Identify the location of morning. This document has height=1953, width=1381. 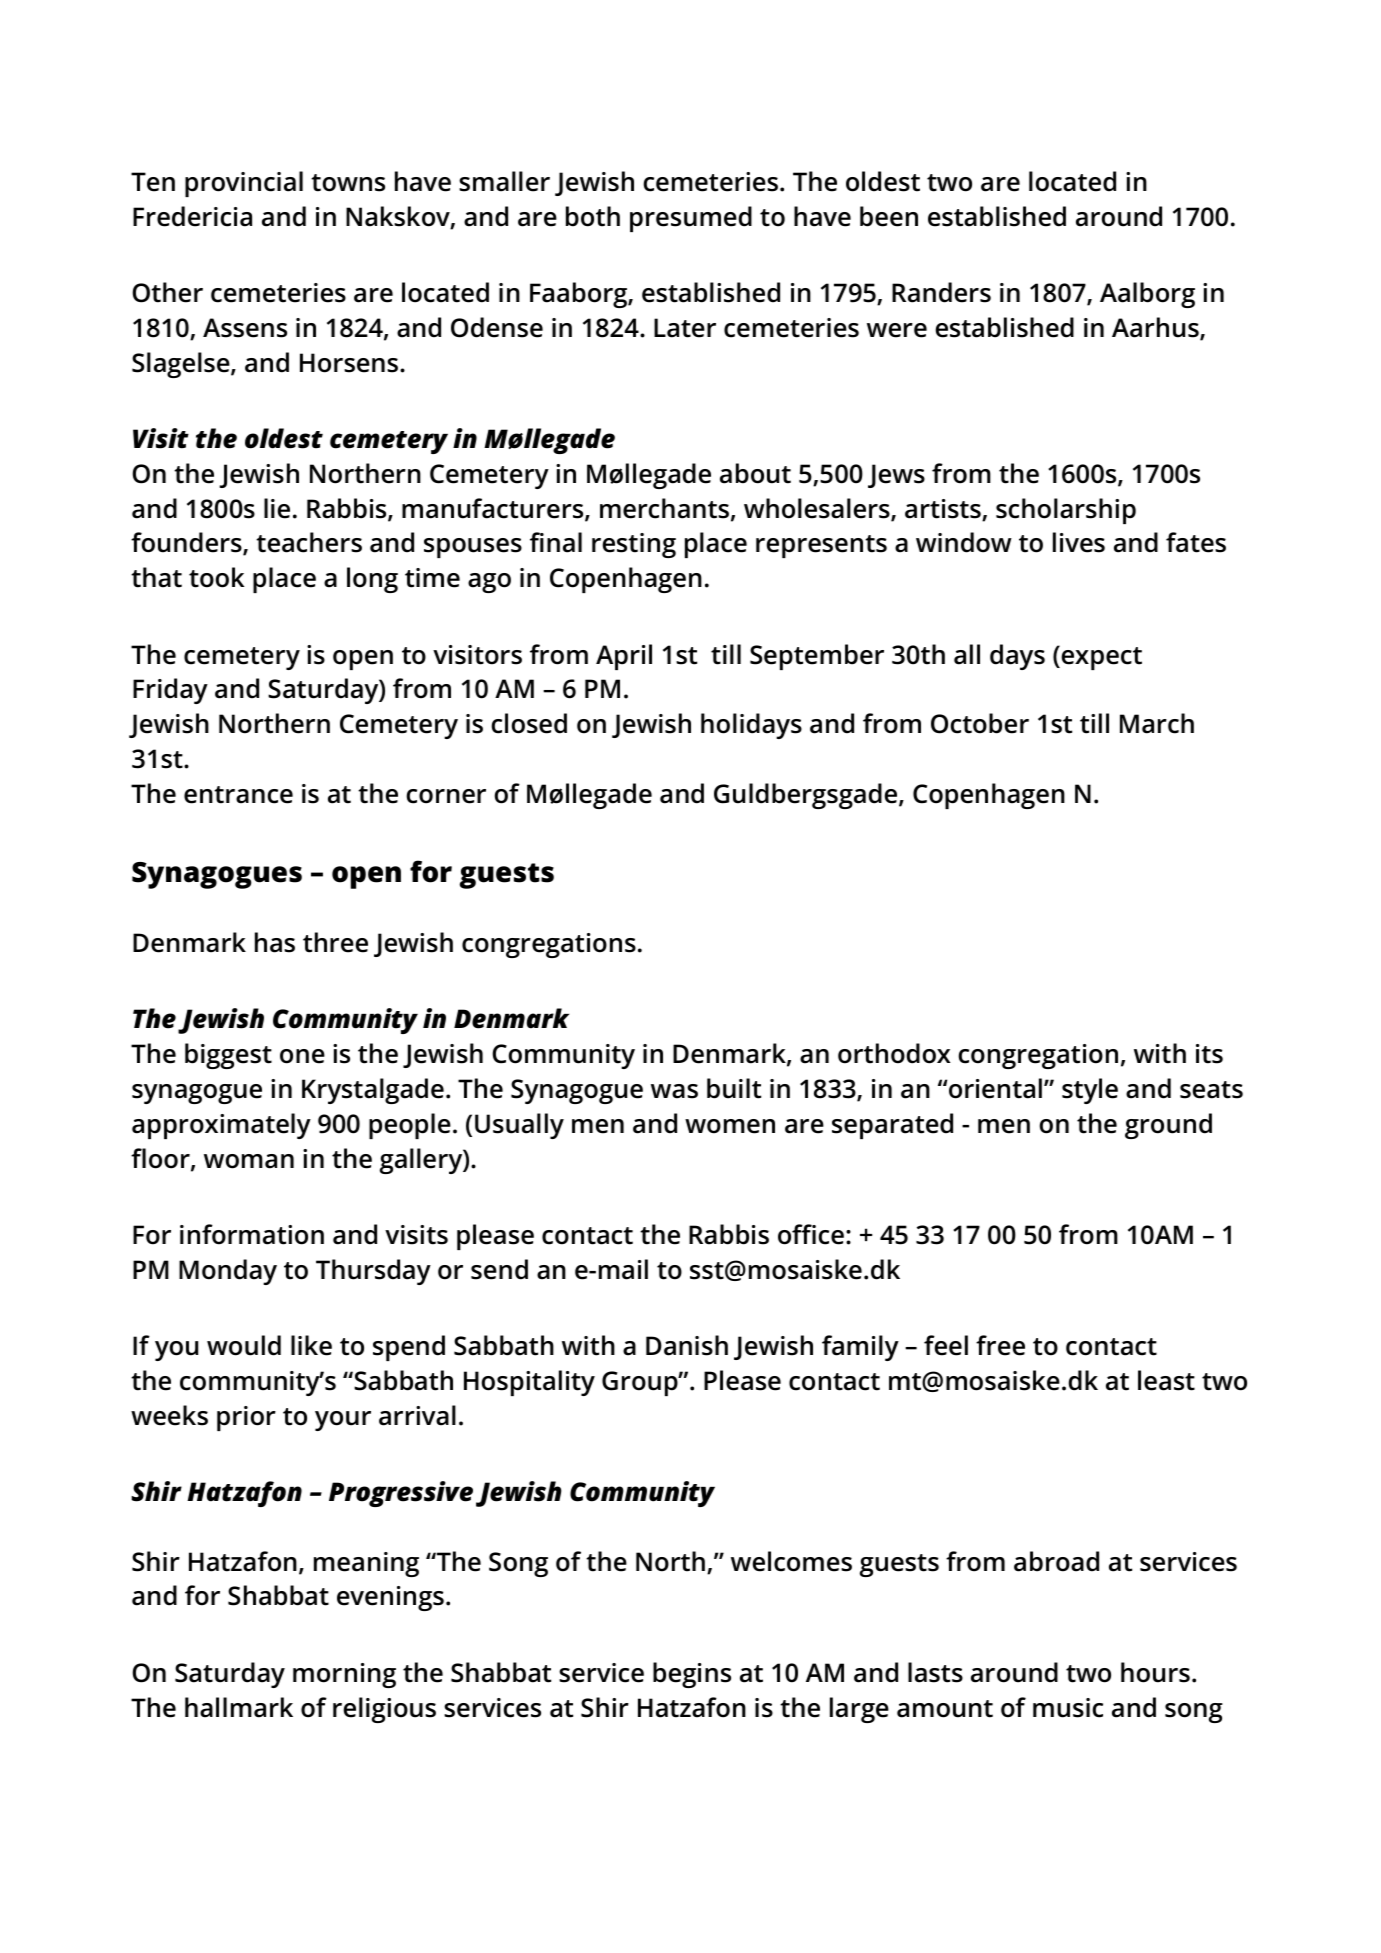
(344, 1675).
